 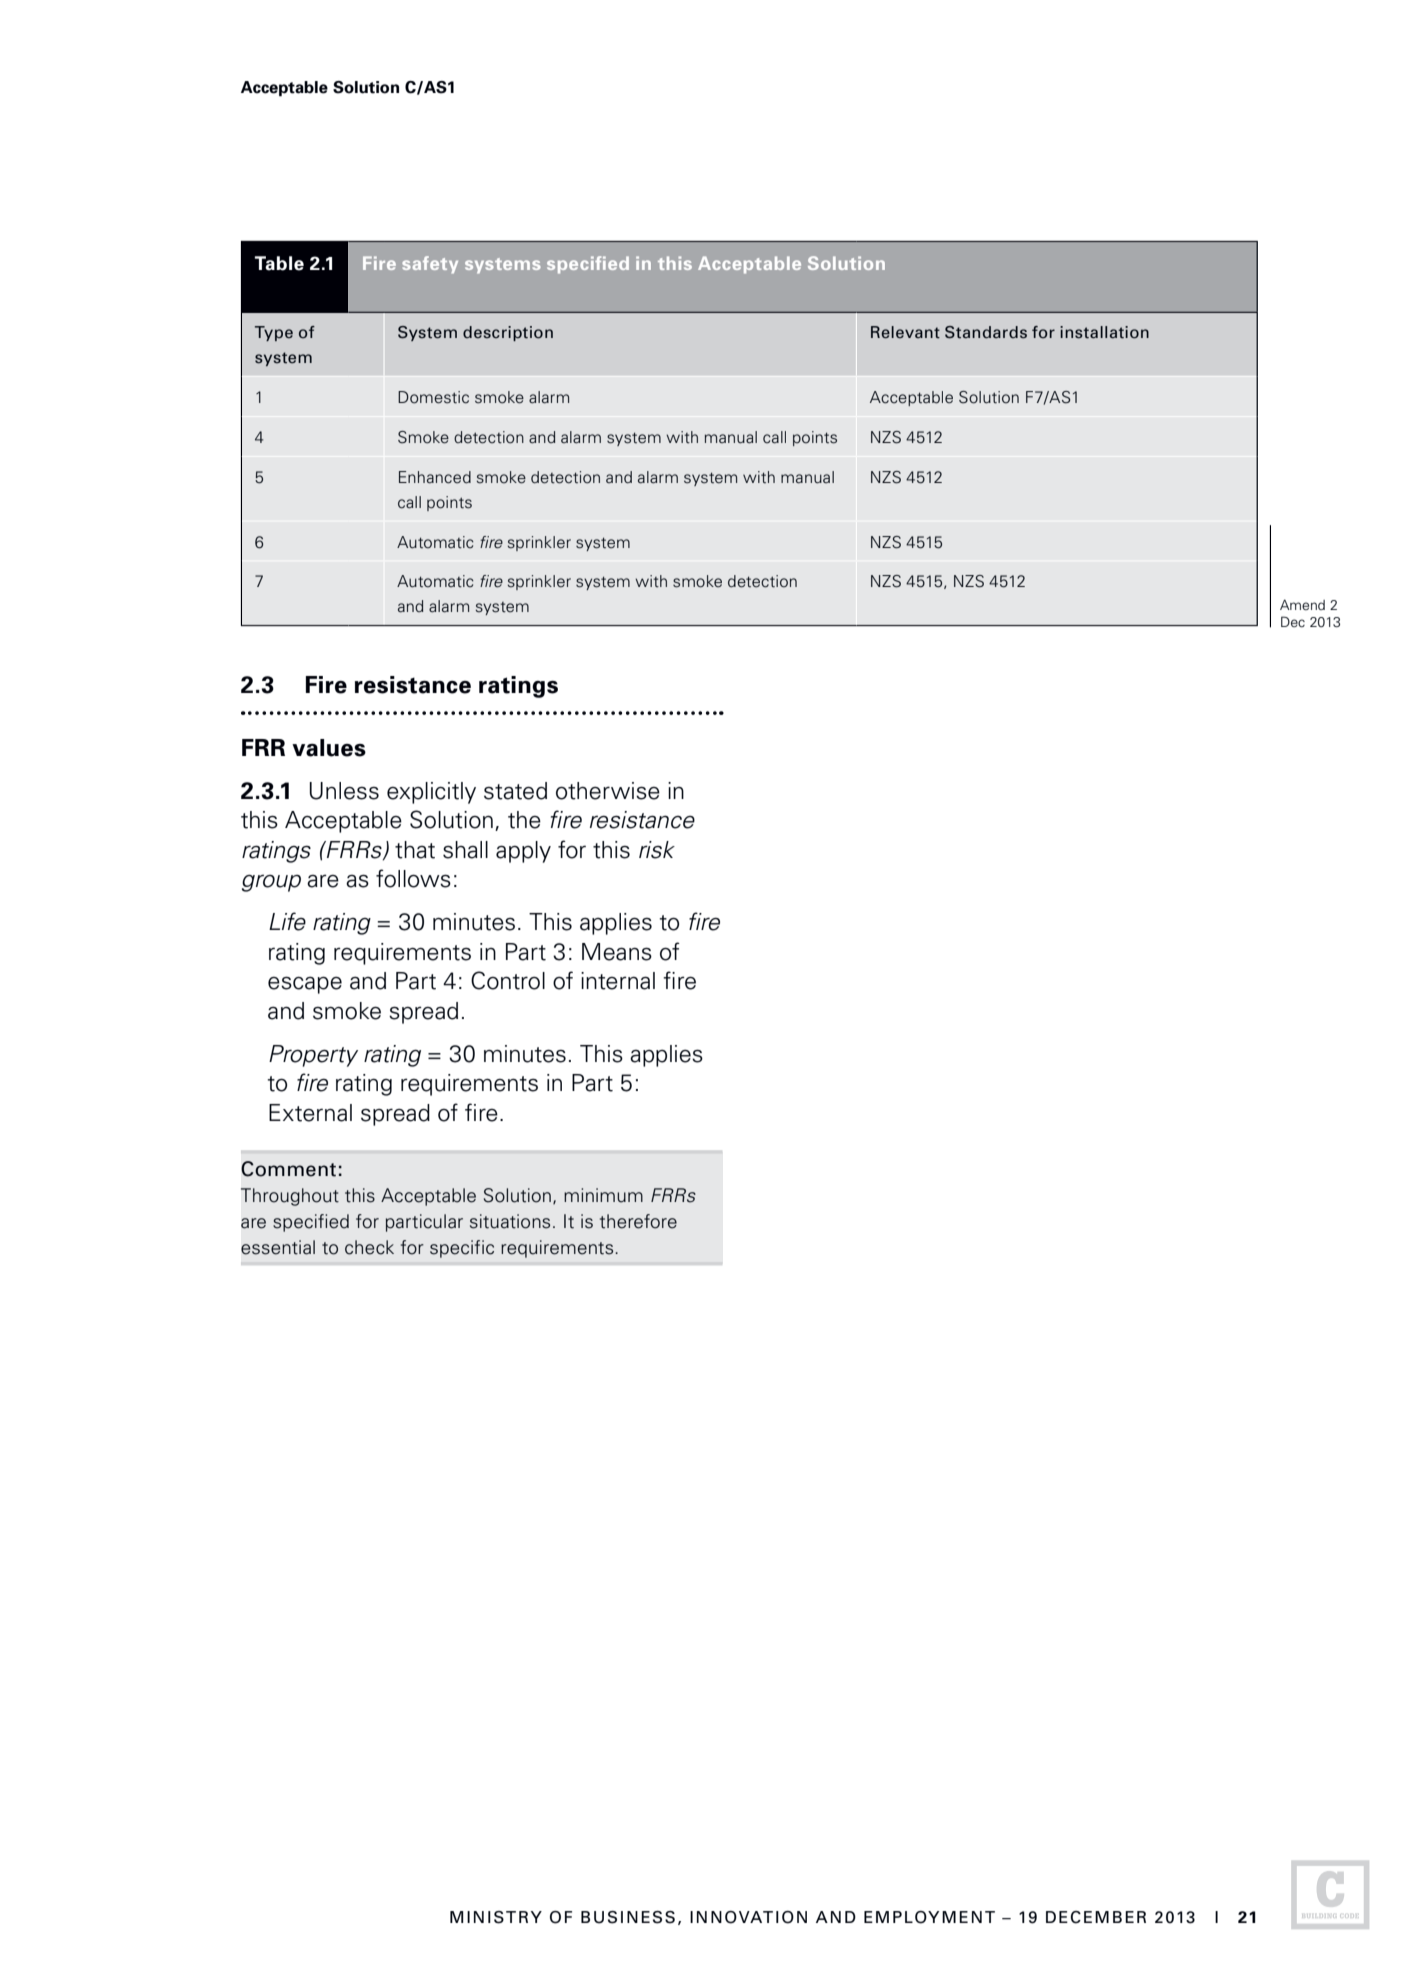 What do you see at coordinates (608, 791) in the screenshot?
I see `otherwise` at bounding box center [608, 791].
